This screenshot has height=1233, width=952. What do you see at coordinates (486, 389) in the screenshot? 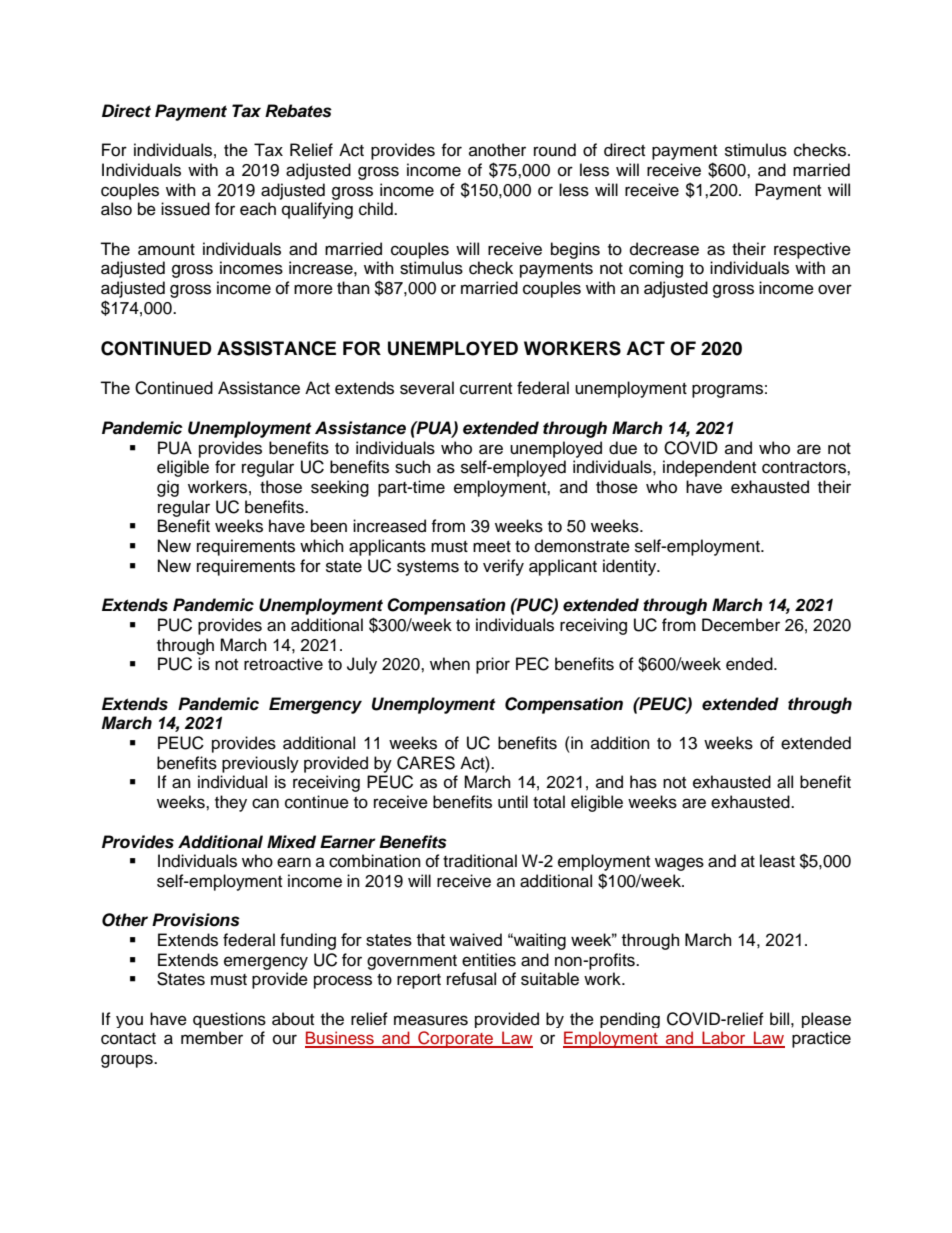
I see `current` at bounding box center [486, 389].
